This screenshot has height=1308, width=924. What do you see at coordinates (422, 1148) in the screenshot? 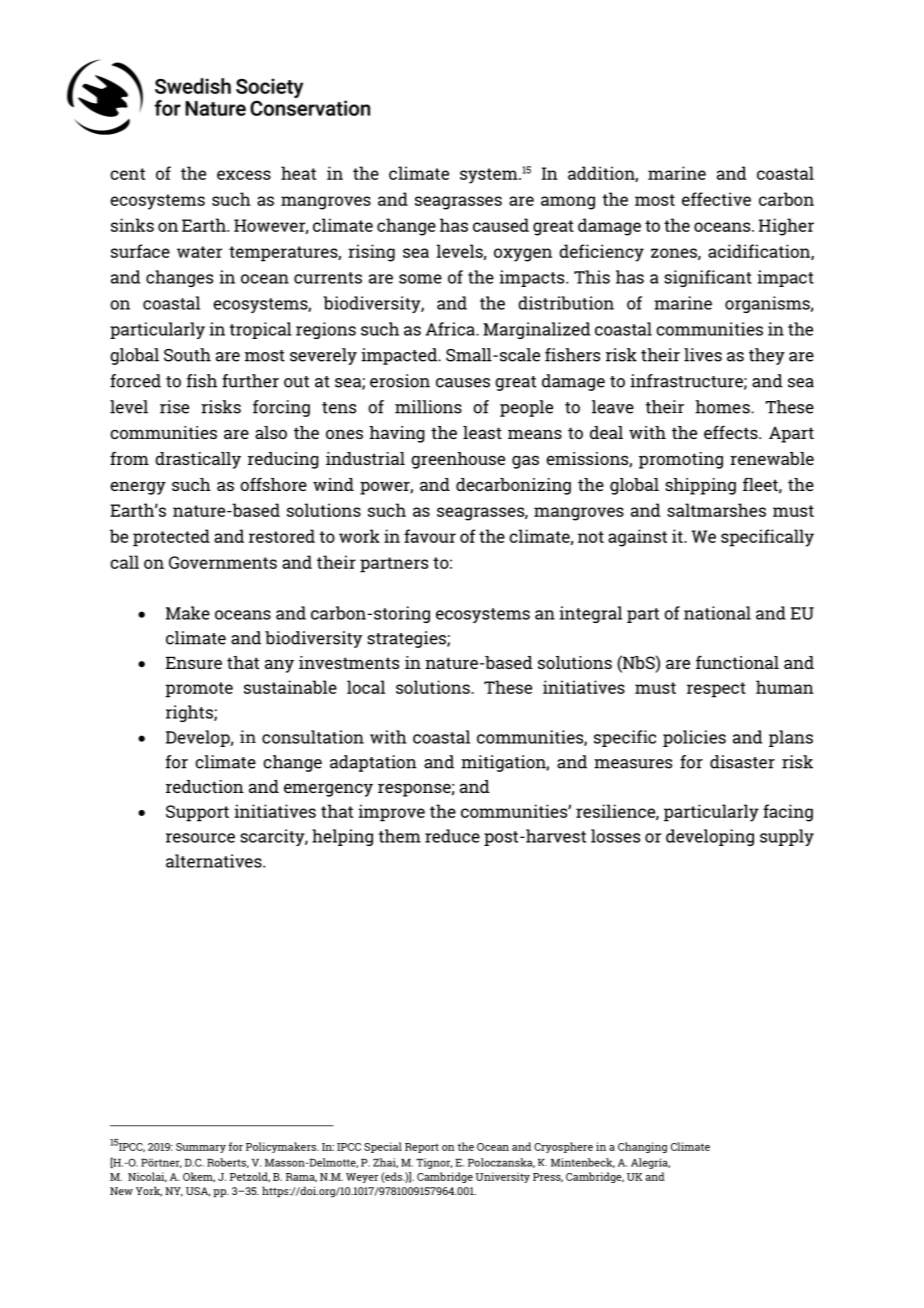
I see `Report` at bounding box center [422, 1148].
